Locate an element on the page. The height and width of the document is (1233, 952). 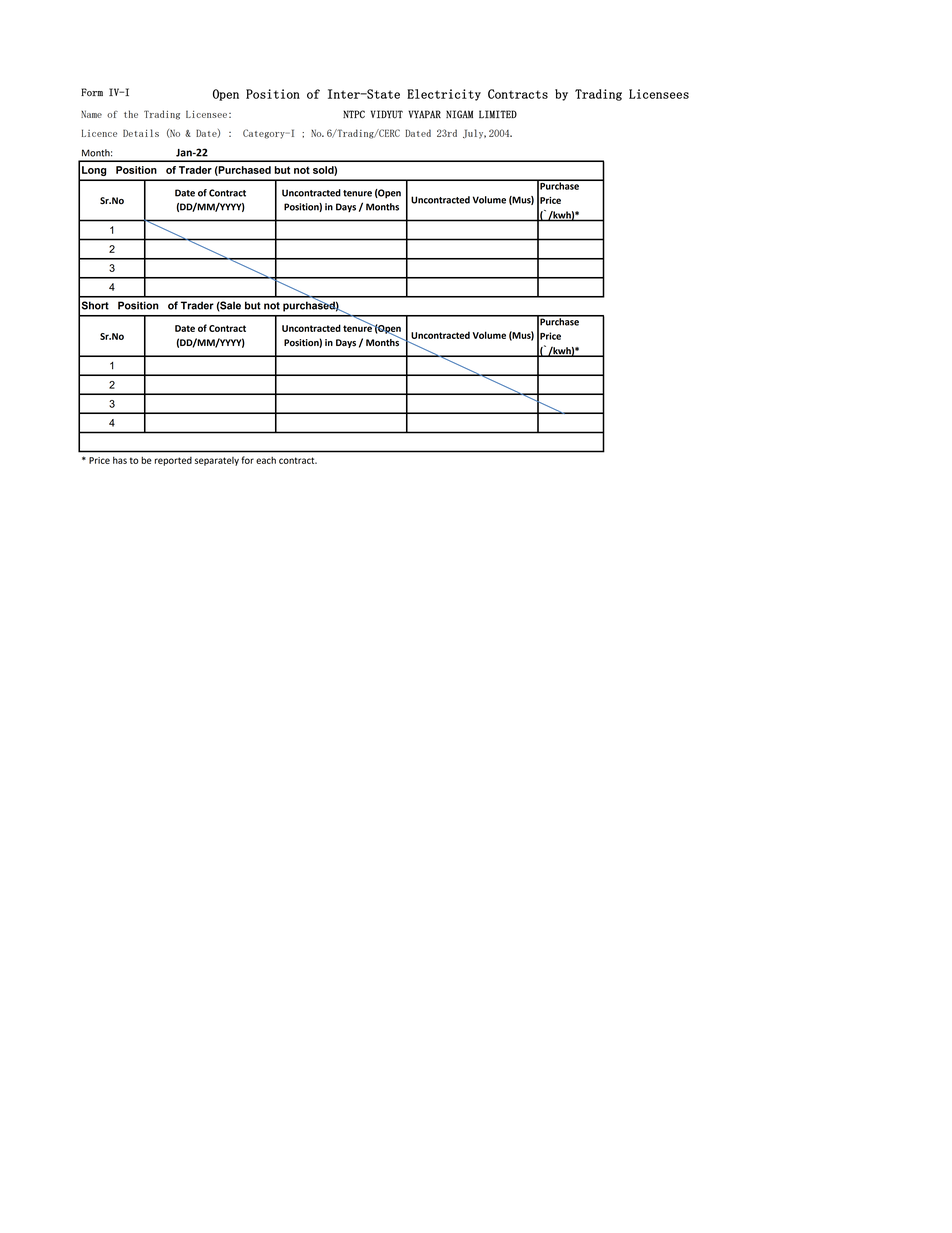
each is located at coordinates (266, 460).
